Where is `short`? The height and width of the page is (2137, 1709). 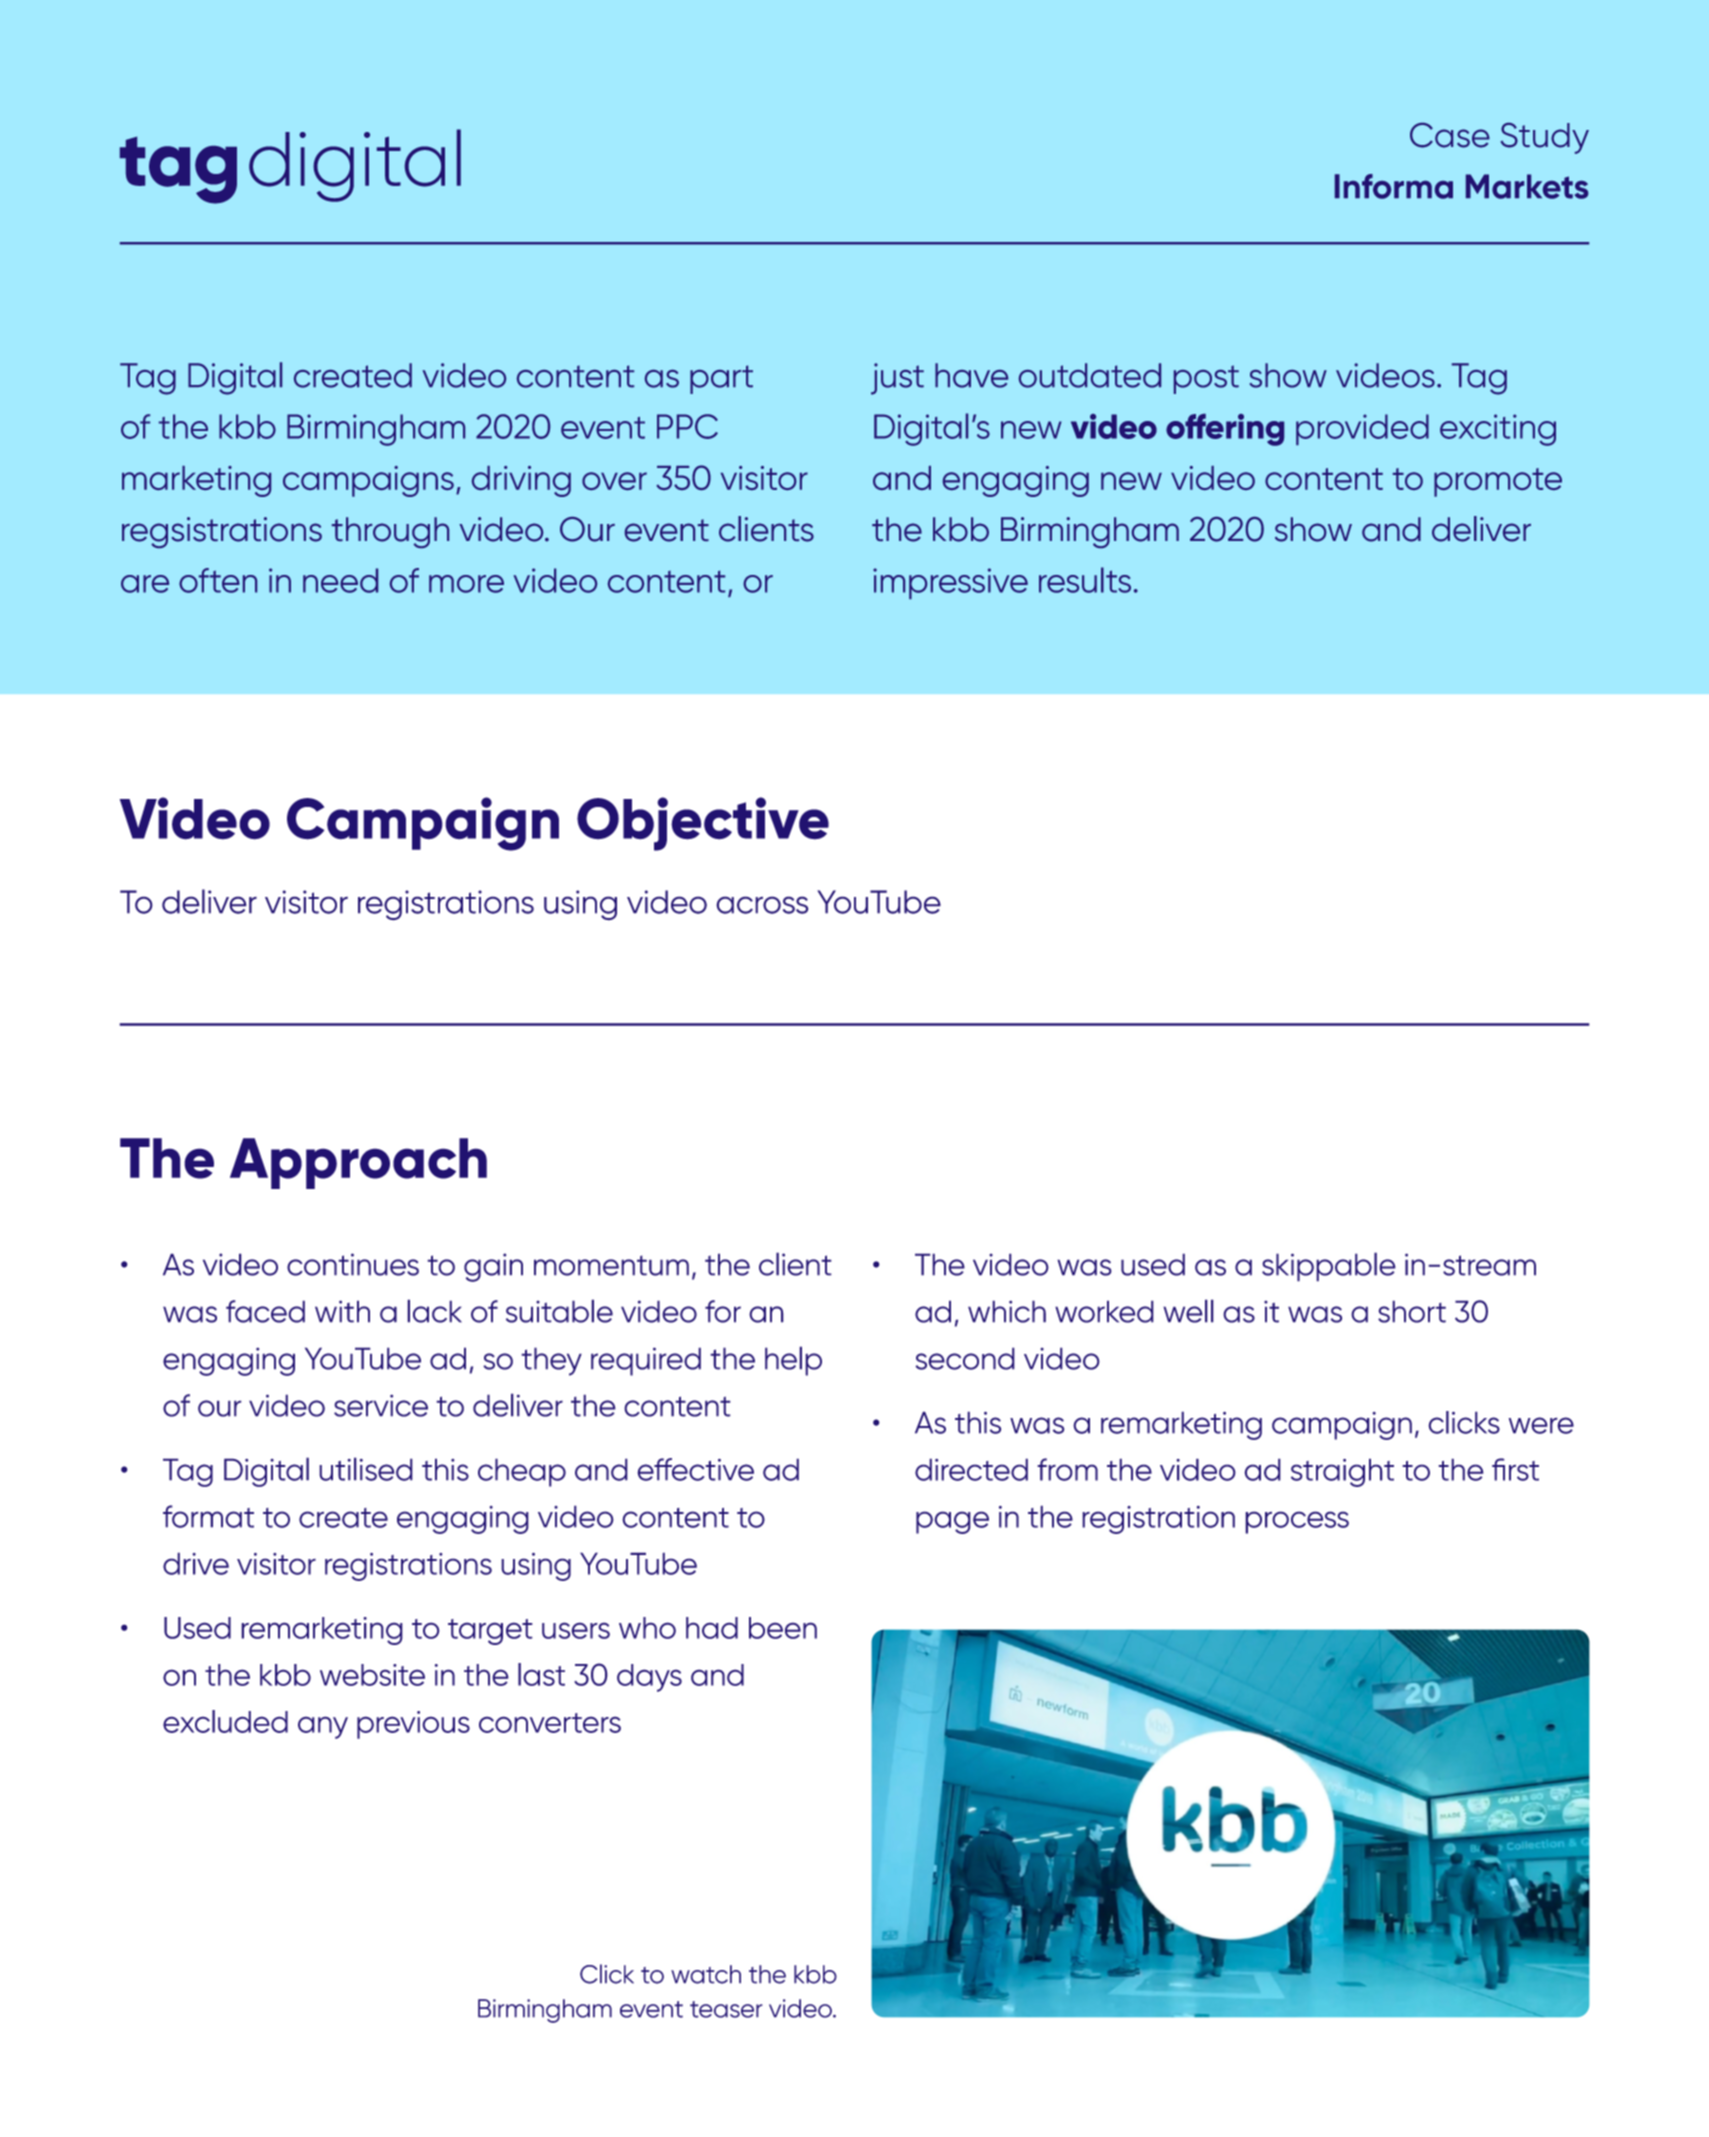
short is located at coordinates (1412, 1311).
